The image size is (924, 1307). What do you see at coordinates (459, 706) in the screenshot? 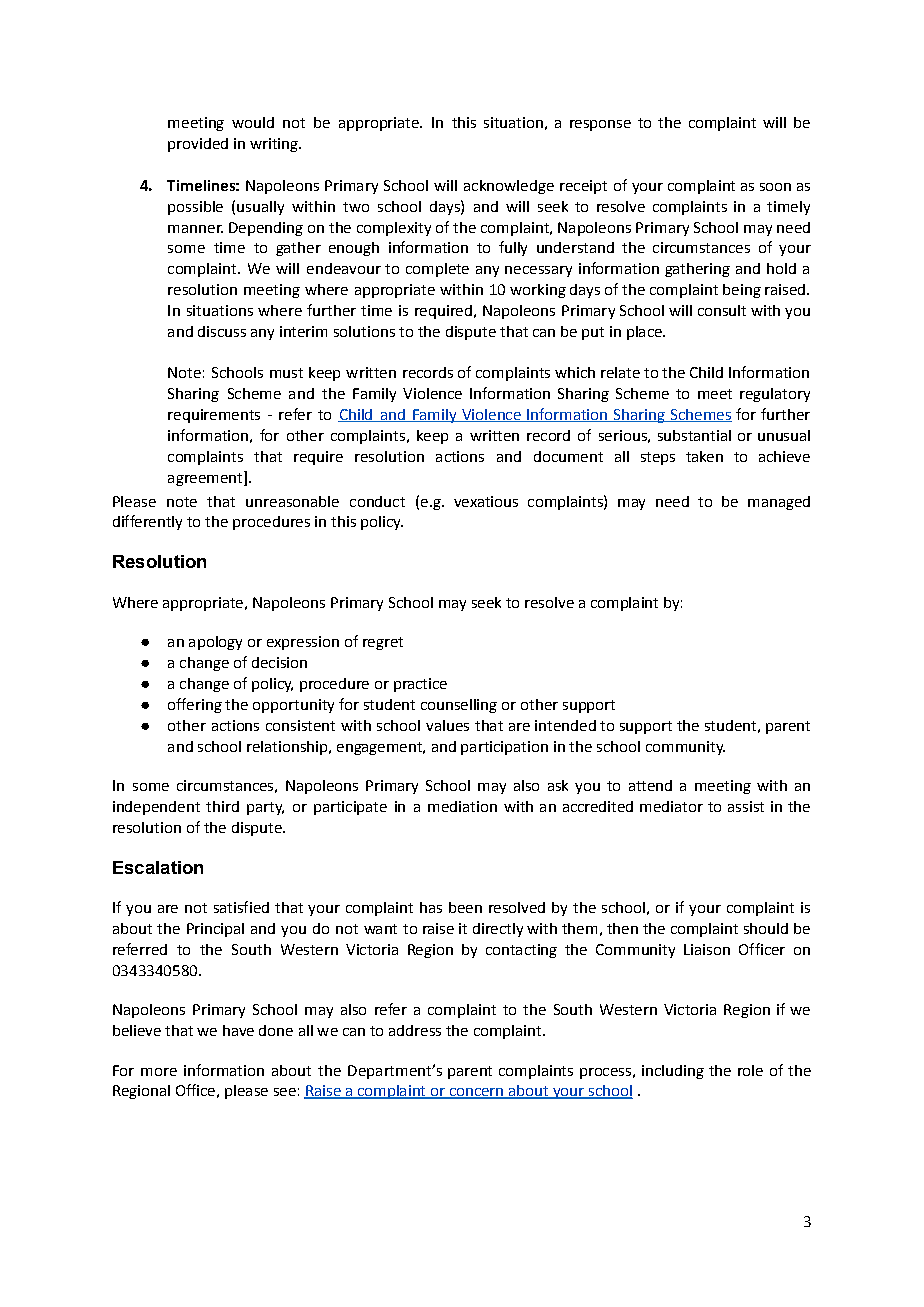
I see `counselling` at bounding box center [459, 706].
